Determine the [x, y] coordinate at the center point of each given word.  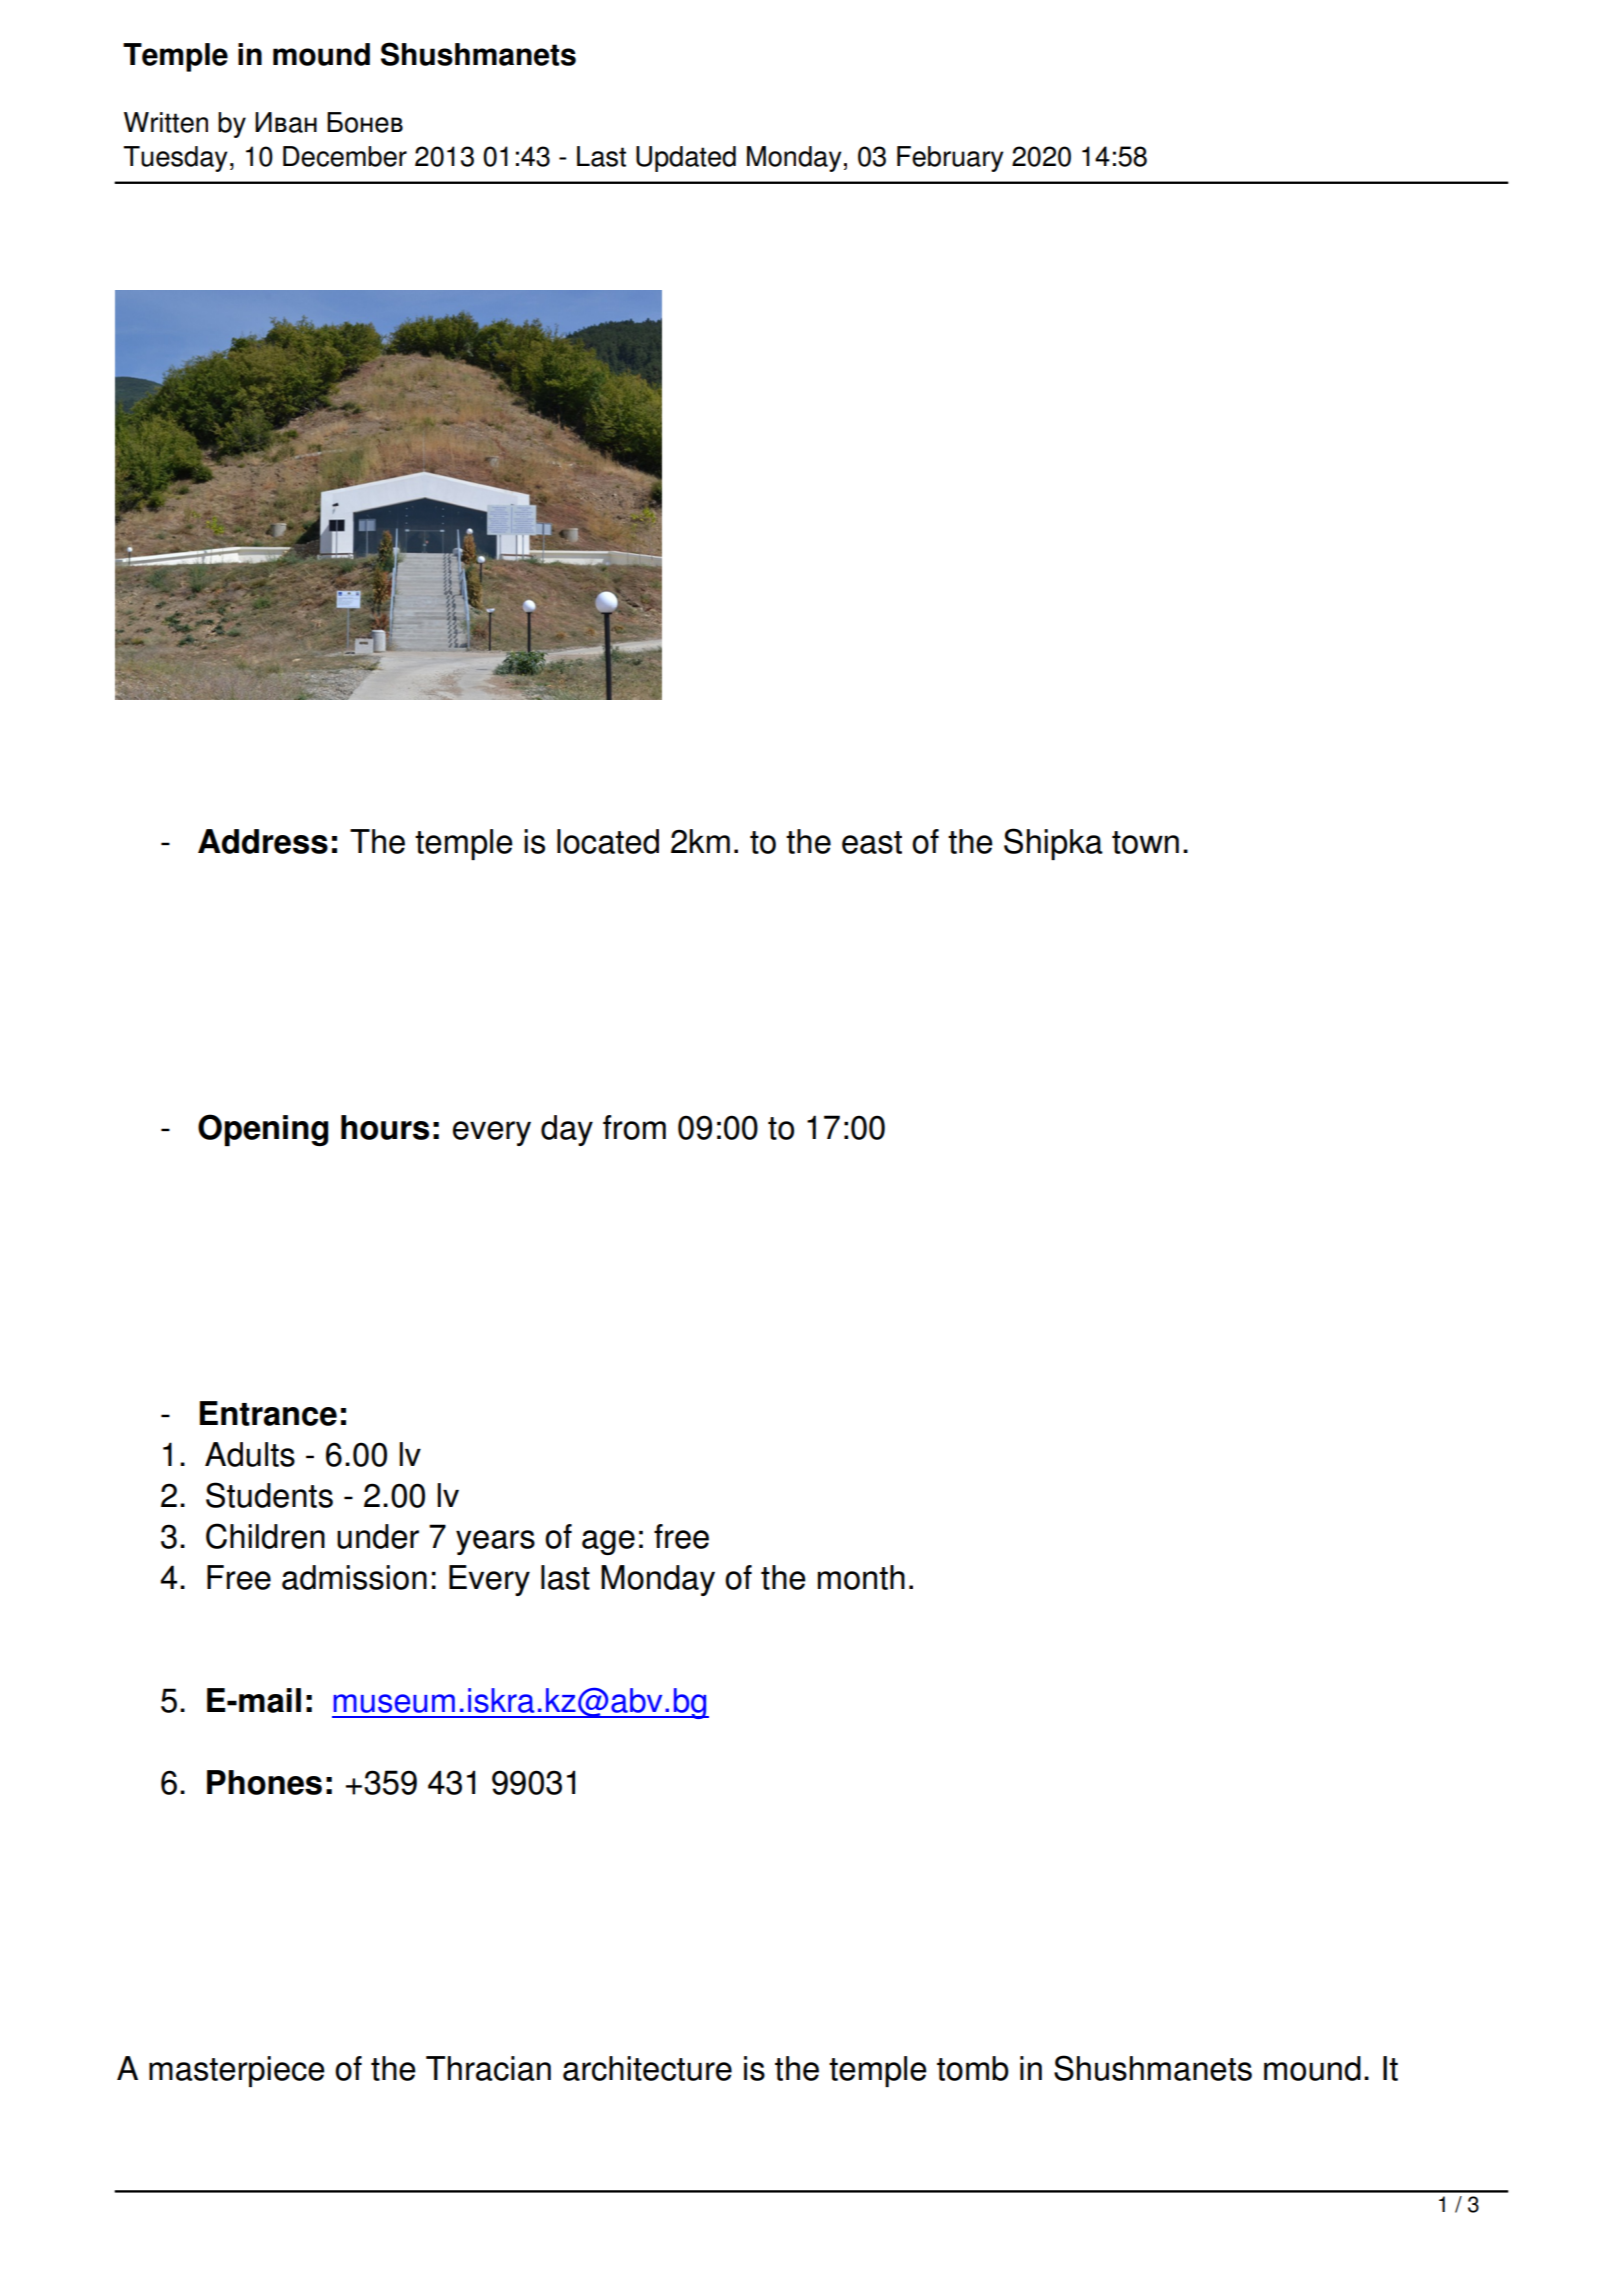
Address [263, 841]
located [608, 841]
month [861, 1577]
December [345, 156]
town [1145, 842]
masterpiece [237, 2071]
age [608, 1542]
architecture [647, 2068]
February [950, 159]
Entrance [268, 1413]
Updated [686, 159]
